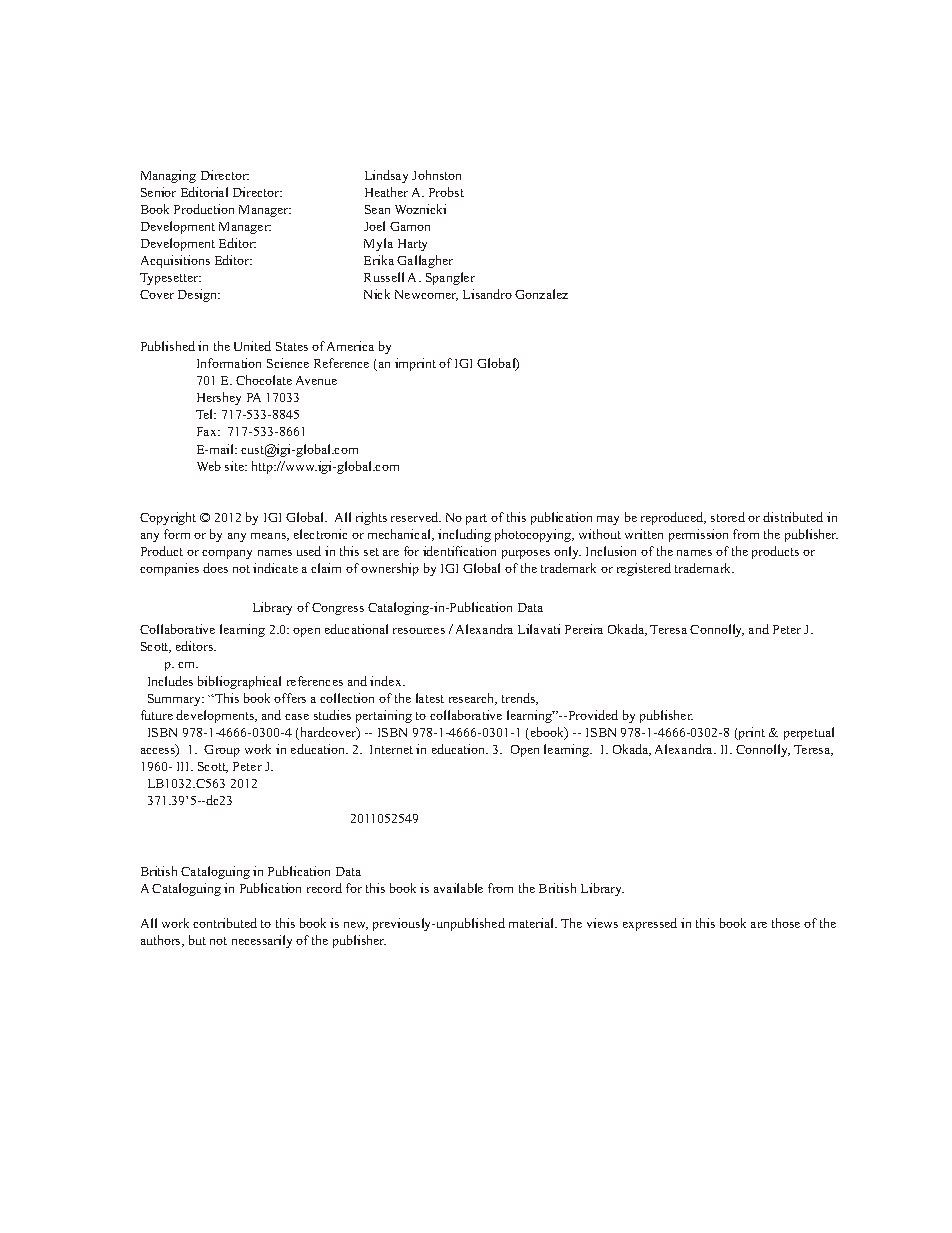  Describe the element at coordinates (446, 192) in the screenshot. I see `Probst` at that location.
